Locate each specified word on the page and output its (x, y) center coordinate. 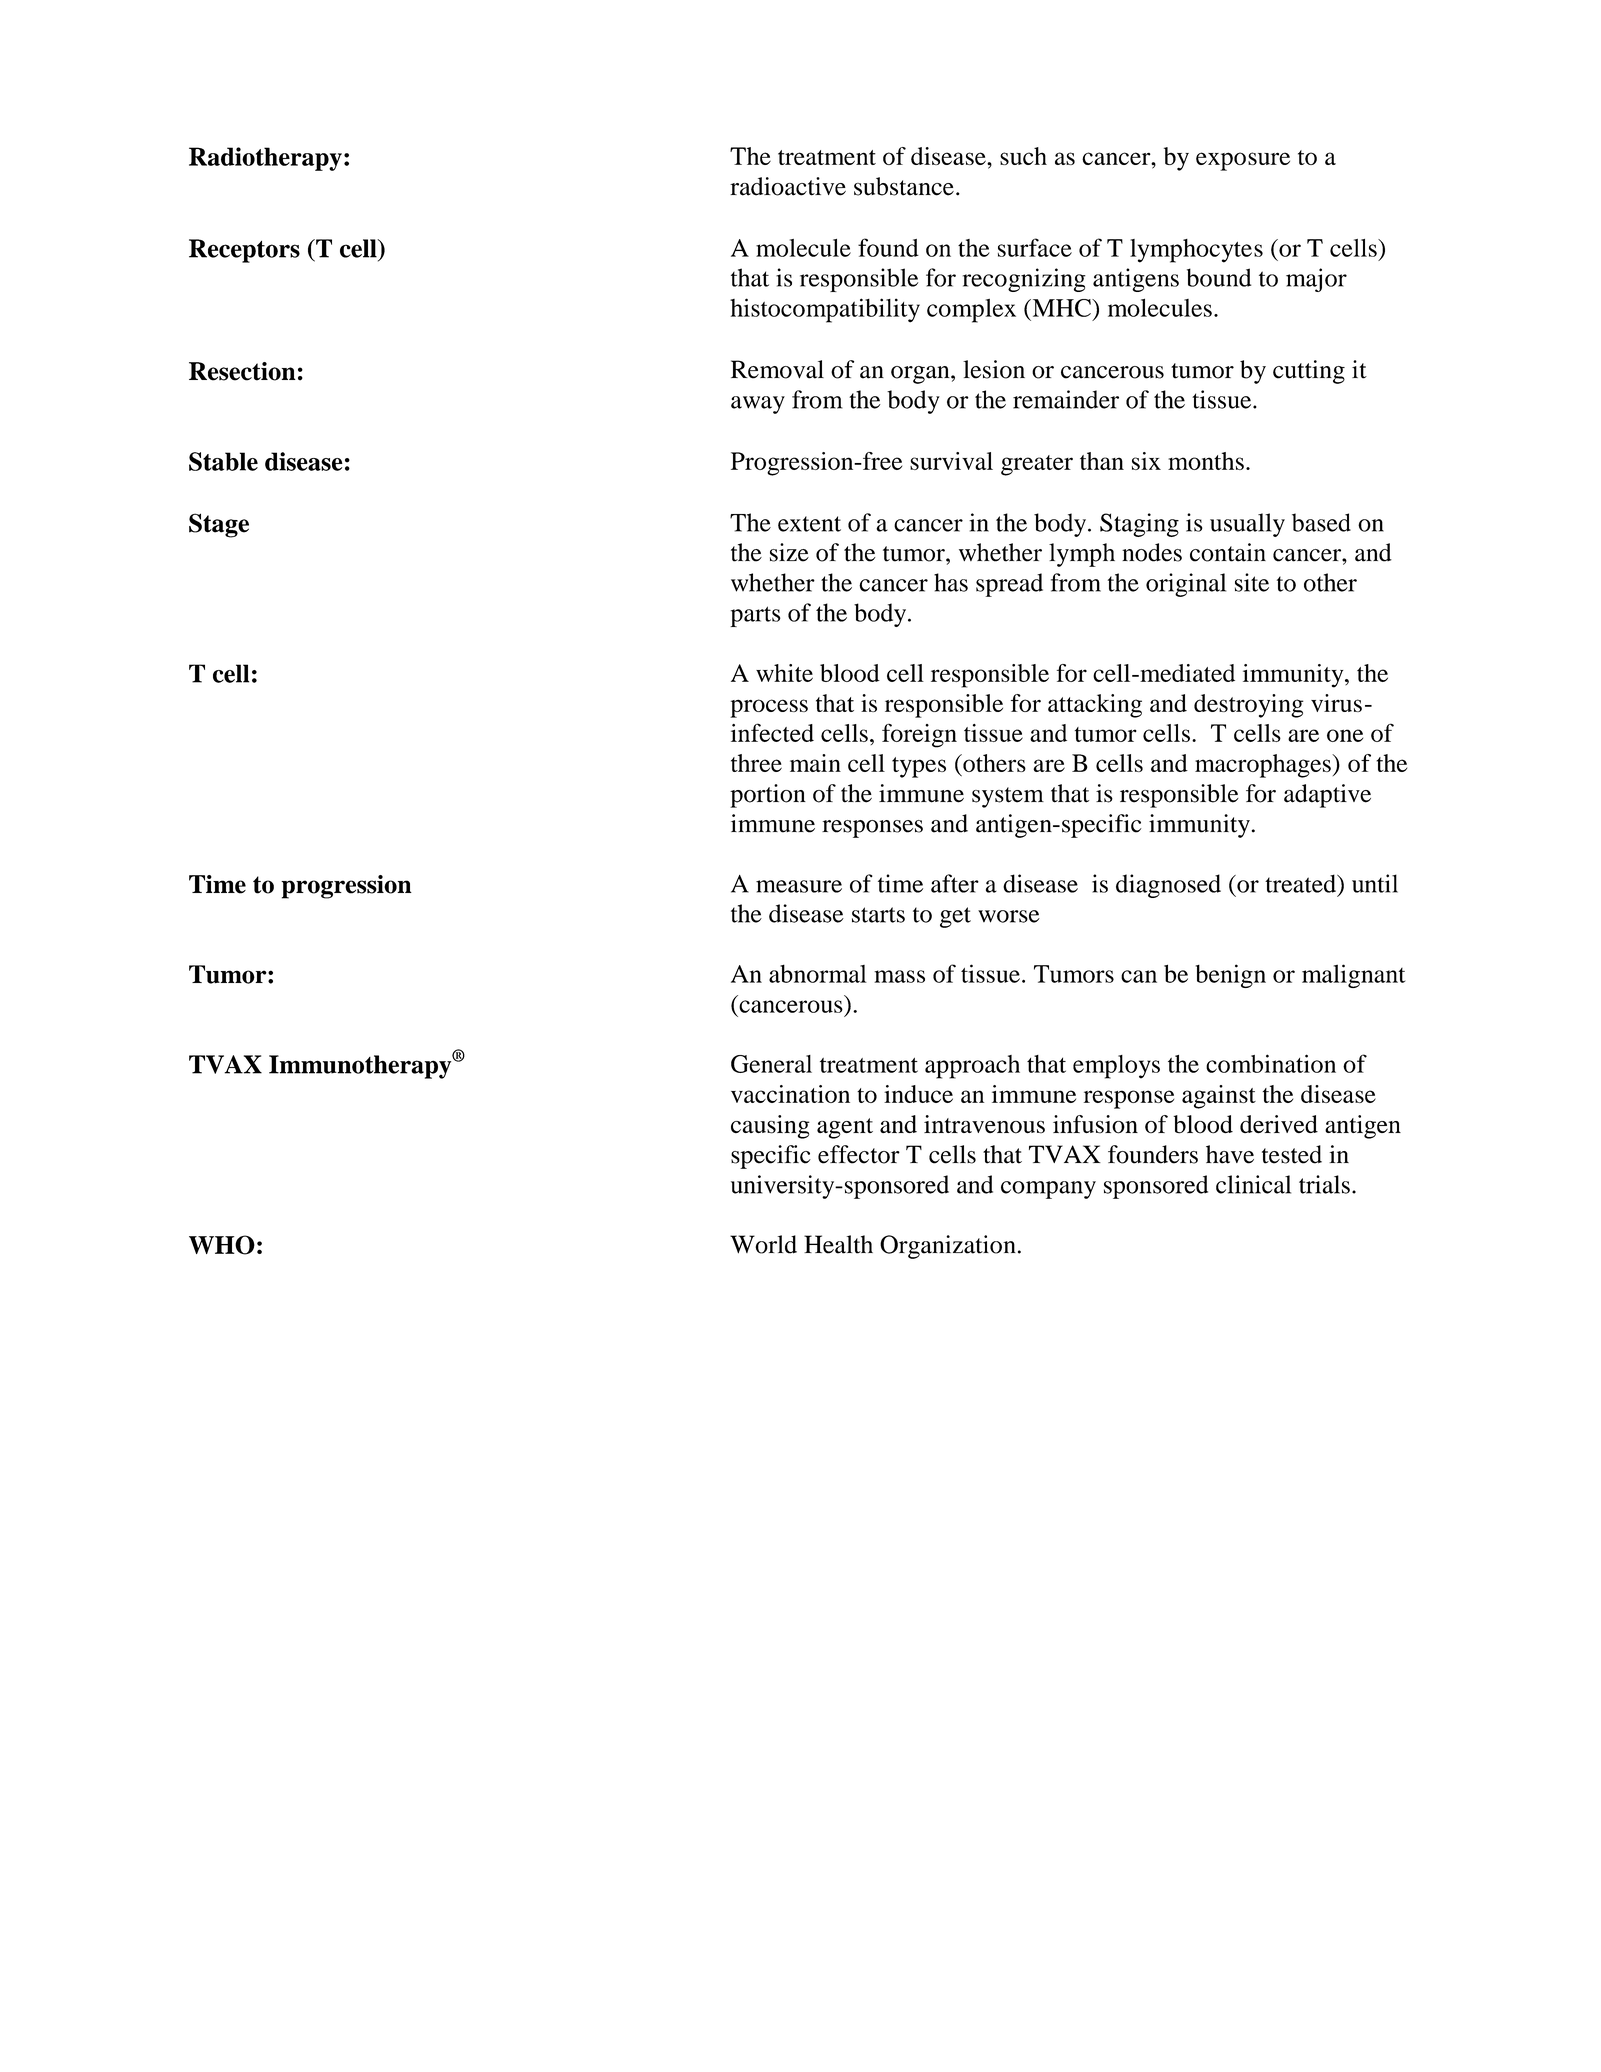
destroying (1249, 706)
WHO (222, 1245)
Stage (219, 525)
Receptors (244, 251)
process (769, 708)
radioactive (788, 186)
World (763, 1244)
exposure (1243, 161)
